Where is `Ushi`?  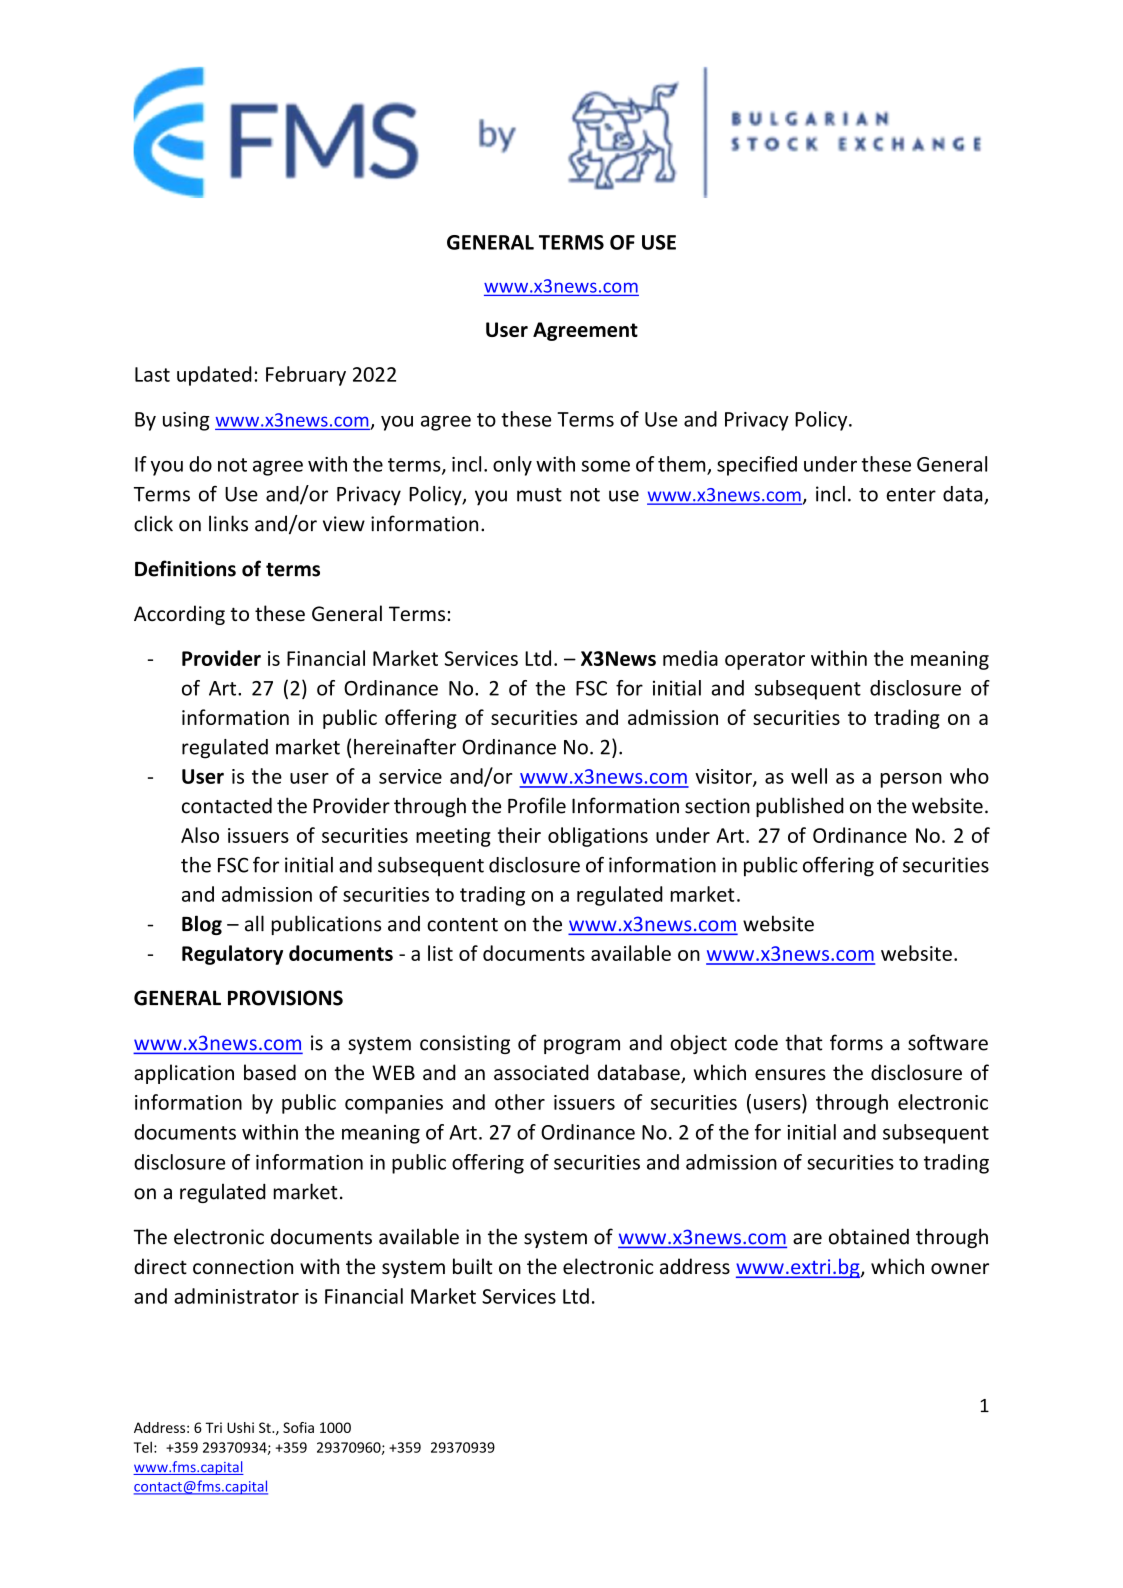
Ushi is located at coordinates (240, 1427).
